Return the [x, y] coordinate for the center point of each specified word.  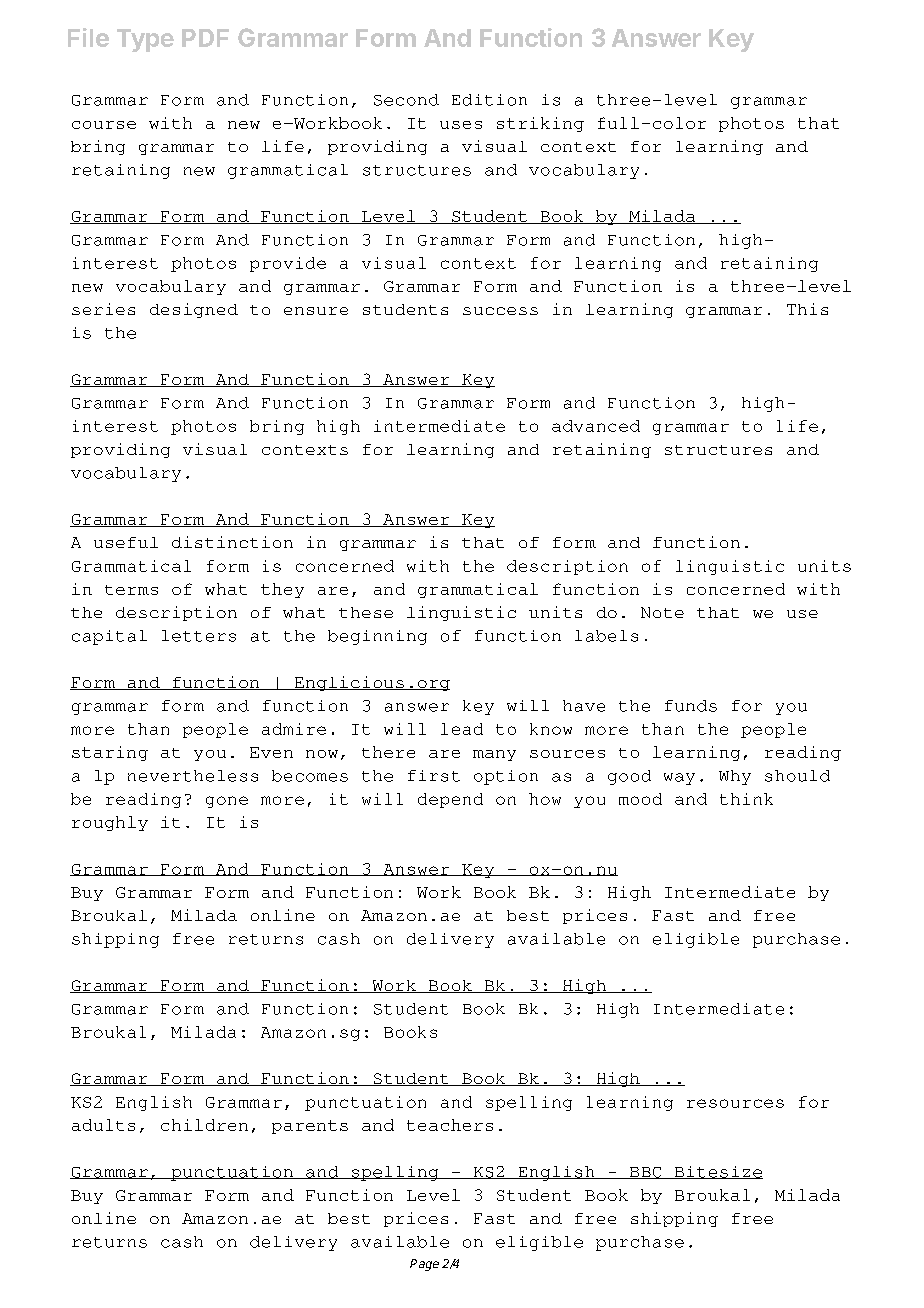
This [807, 309]
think [746, 799]
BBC [646, 1173]
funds [691, 706]
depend [450, 800]
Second [406, 100]
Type [145, 40]
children [204, 1125]
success [500, 311]
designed [194, 310]
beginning [377, 637]
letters [199, 636]
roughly [110, 823]
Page [424, 1265]
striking [540, 124]
